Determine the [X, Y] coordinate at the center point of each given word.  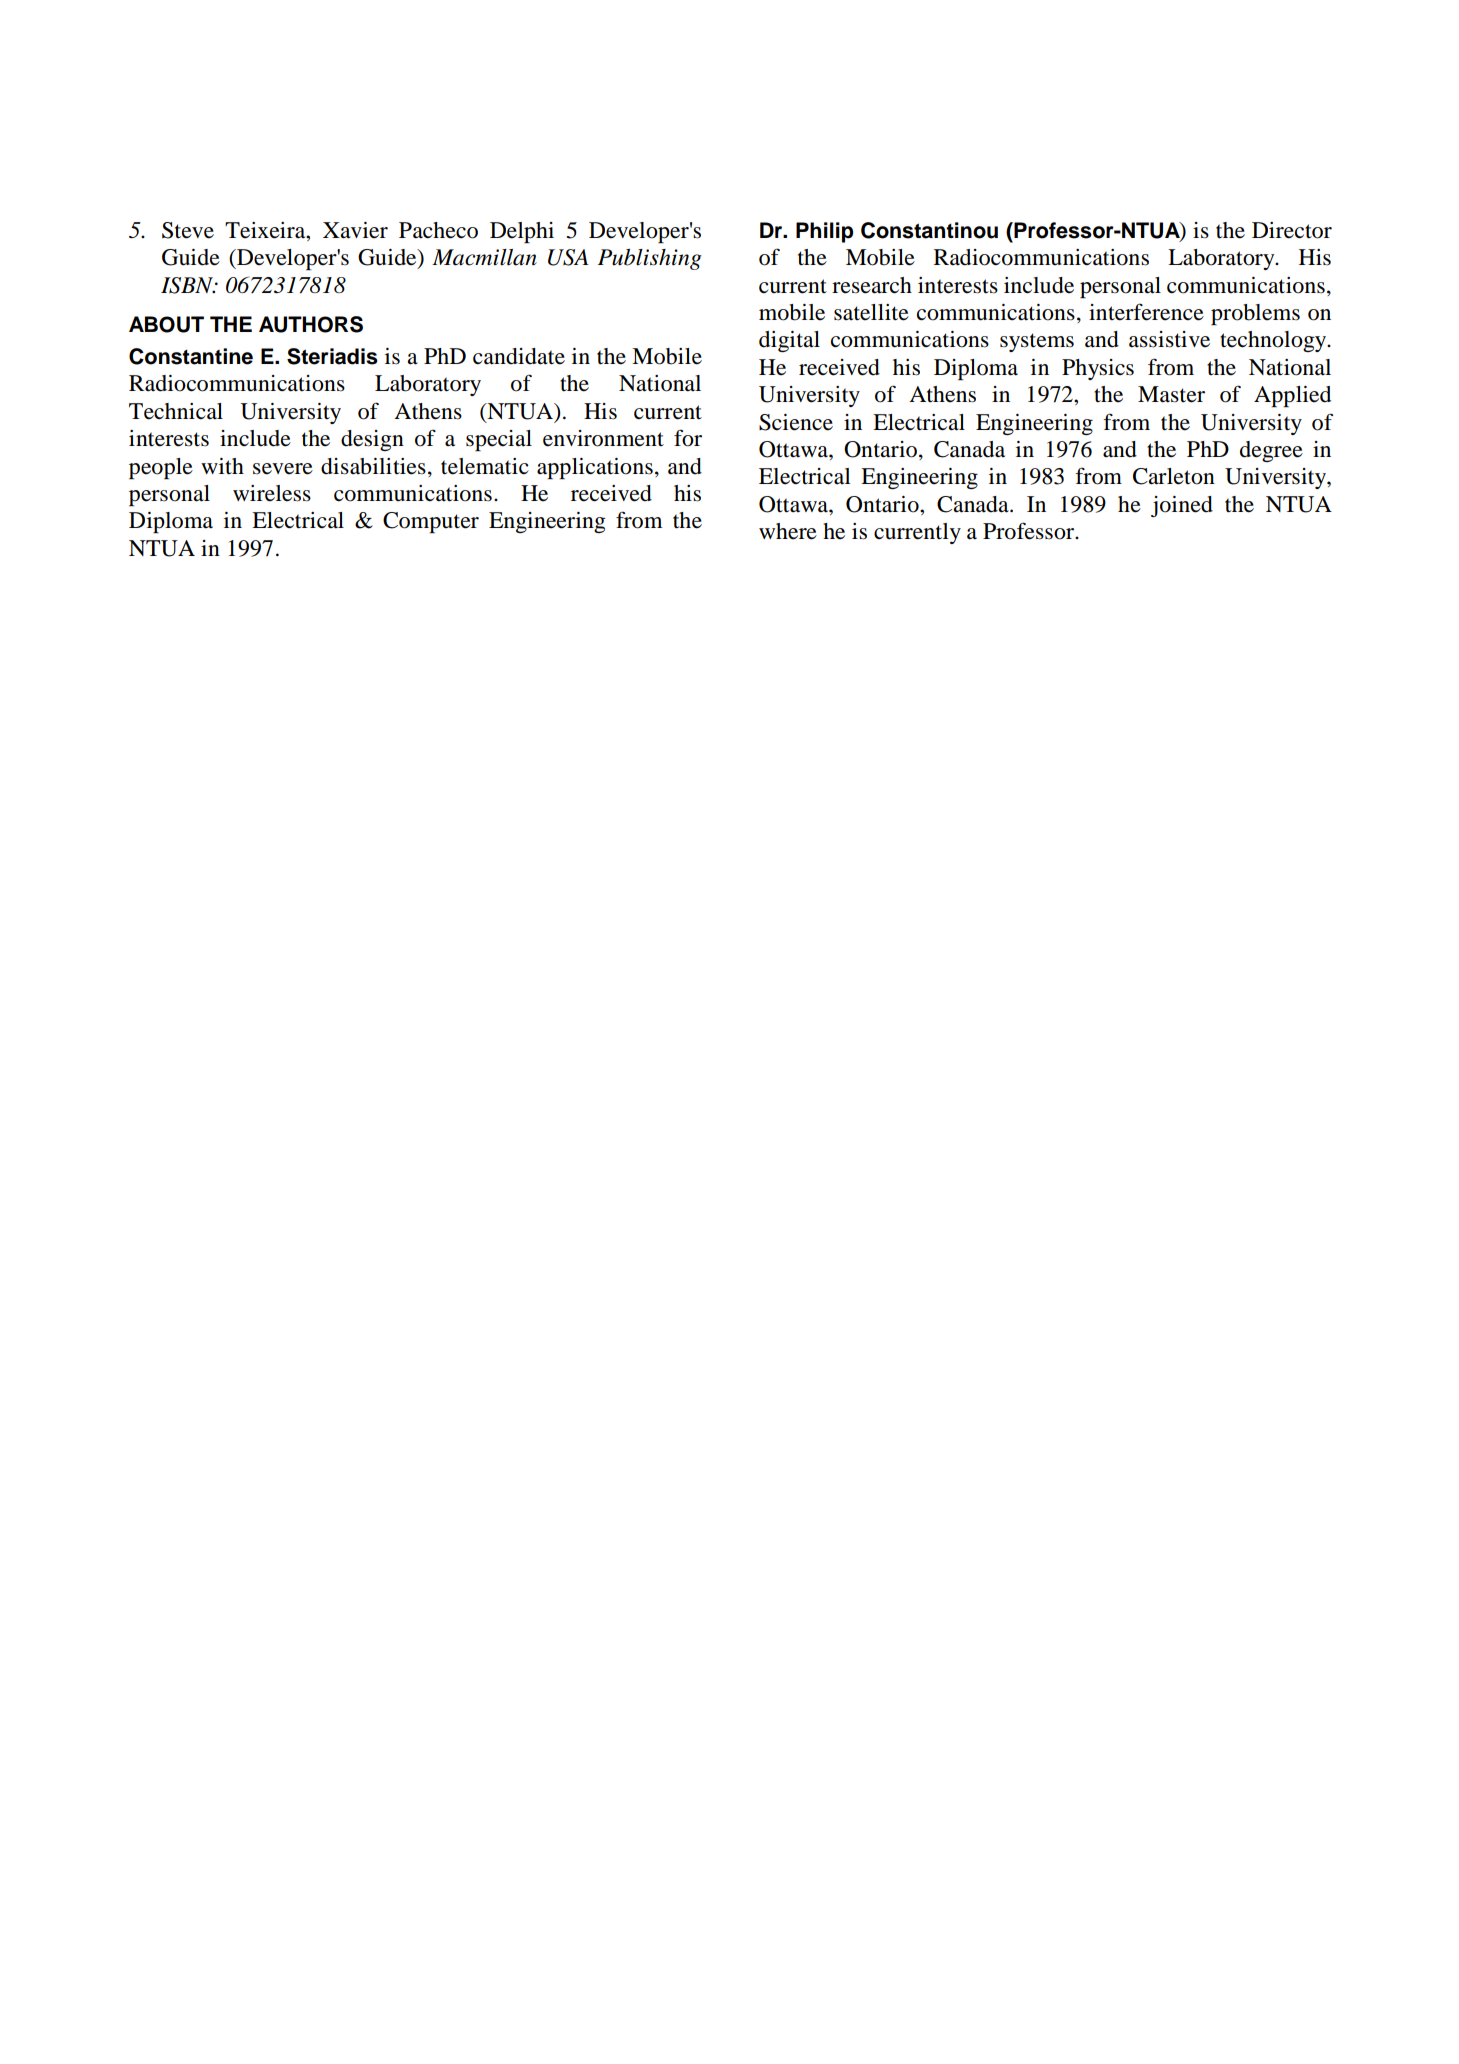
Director [1292, 230]
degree [1271, 451]
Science [796, 422]
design [372, 440]
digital [789, 341]
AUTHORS [311, 324]
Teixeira [266, 230]
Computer [431, 522]
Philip [824, 232]
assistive [1169, 339]
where [788, 531]
